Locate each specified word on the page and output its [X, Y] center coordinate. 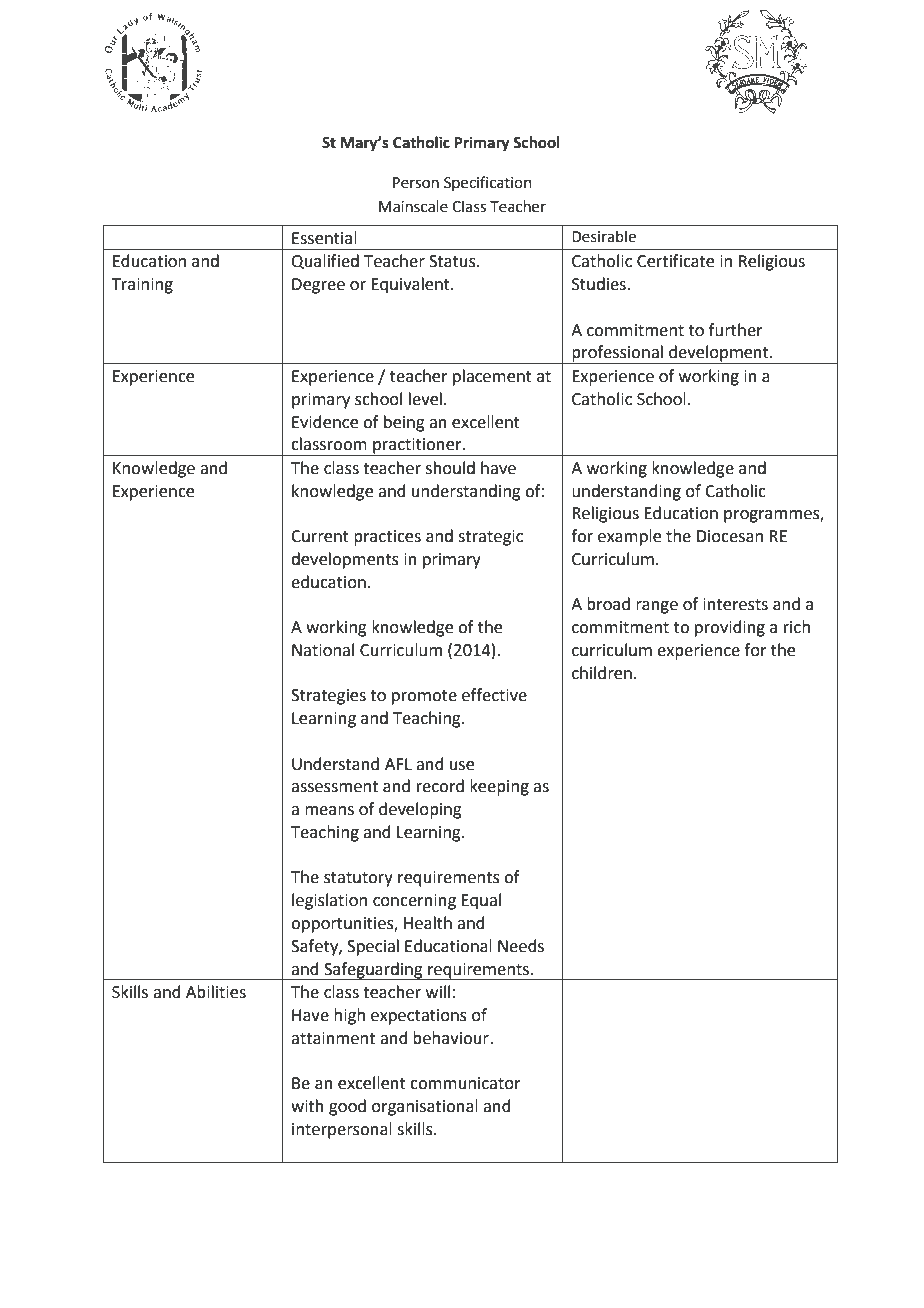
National [323, 650]
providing [730, 628]
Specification [488, 183]
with [307, 1106]
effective [494, 695]
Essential [324, 238]
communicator [465, 1083]
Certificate [675, 261]
